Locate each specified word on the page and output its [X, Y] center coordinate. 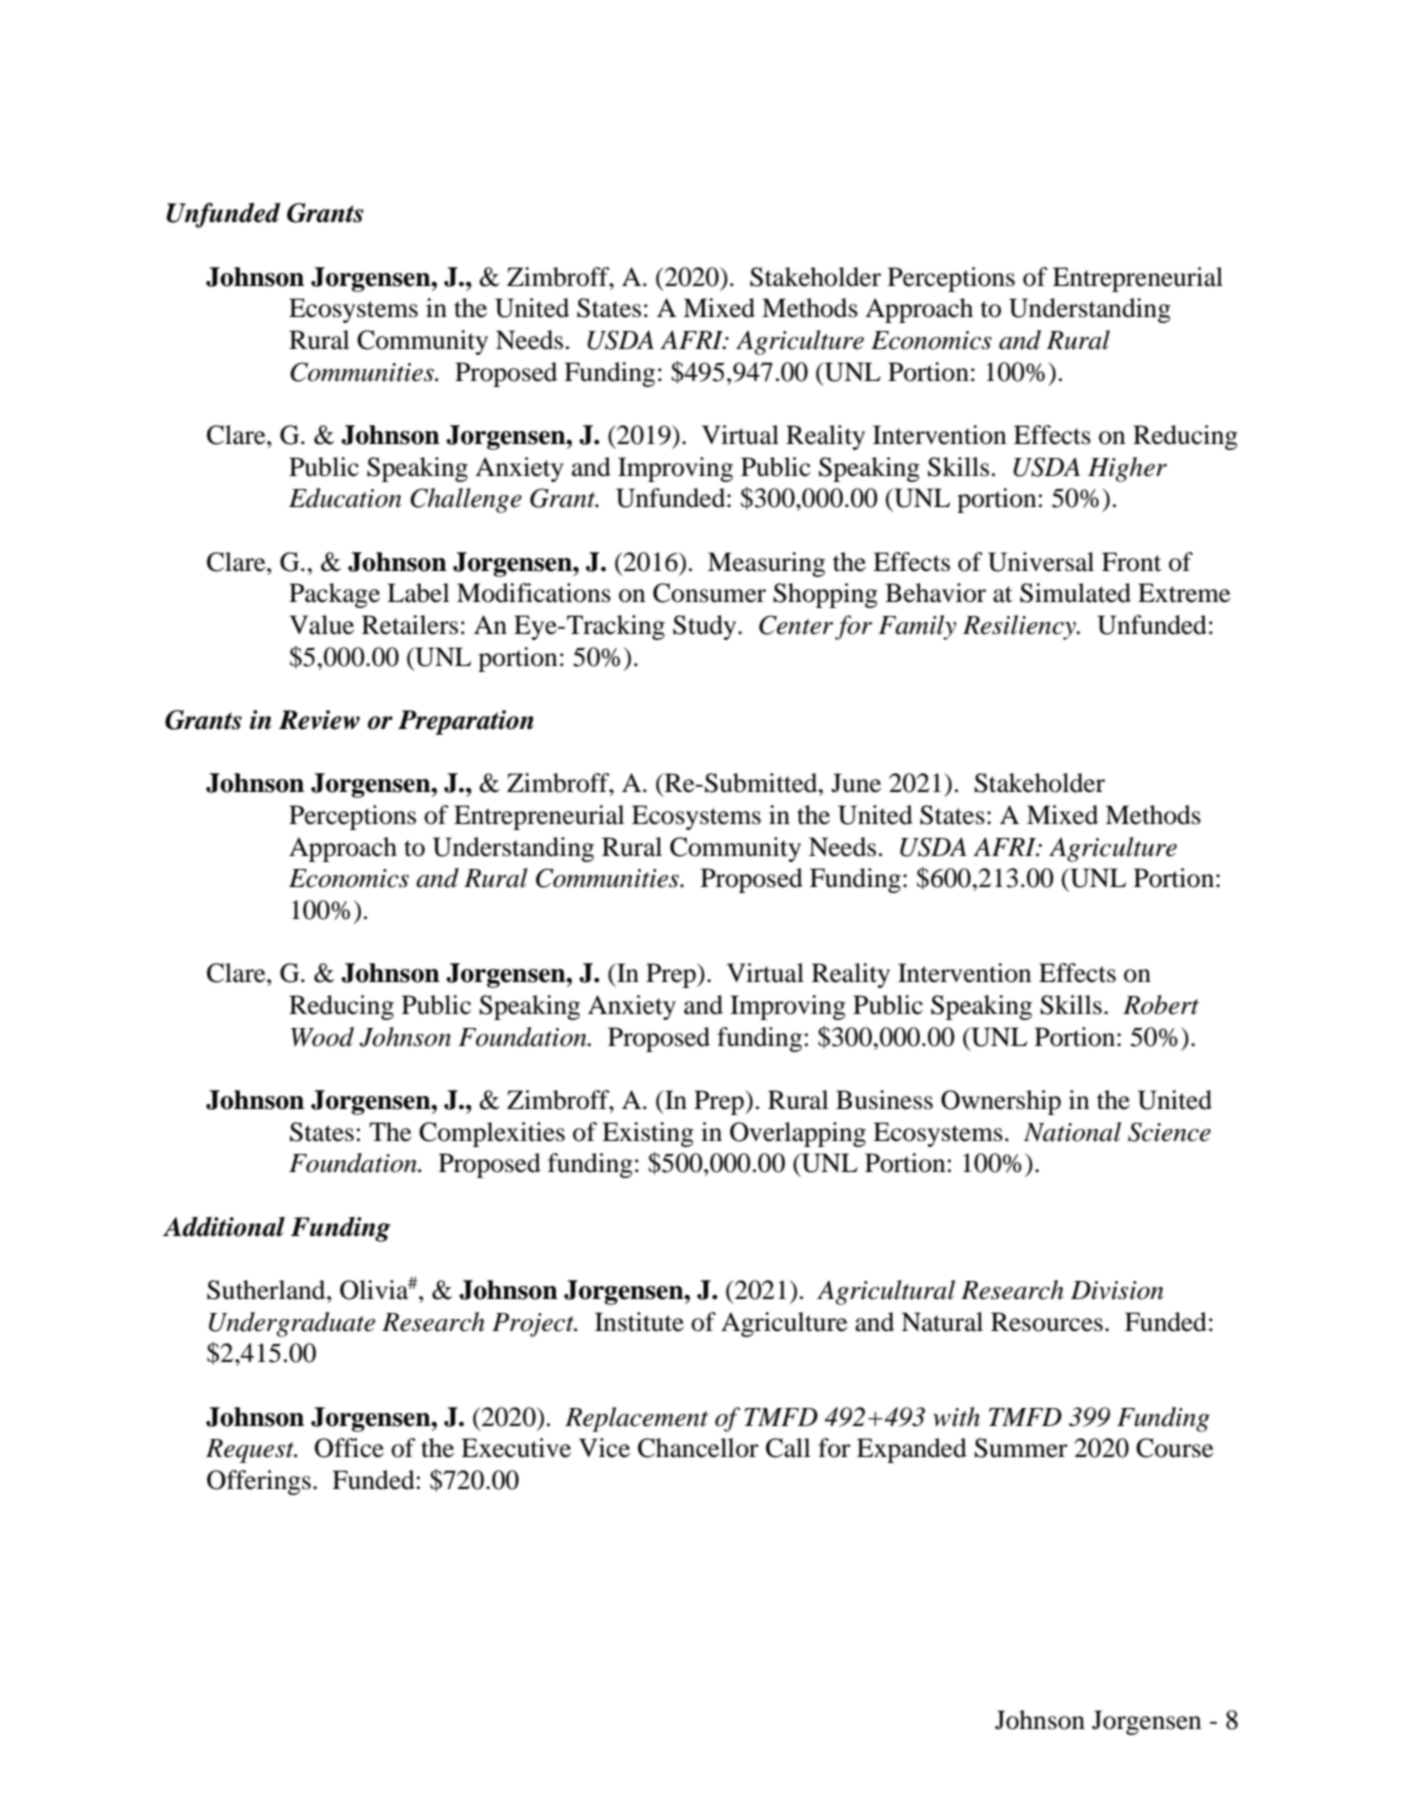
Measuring [766, 564]
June [856, 783]
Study [706, 627]
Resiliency [1020, 627]
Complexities [492, 1134]
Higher [1127, 469]
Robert [1161, 1005]
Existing [648, 1134]
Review [319, 720]
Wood [322, 1037]
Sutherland [267, 1290]
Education [345, 498]
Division [1117, 1290]
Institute [639, 1322]
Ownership [1001, 1102]
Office [349, 1448]
